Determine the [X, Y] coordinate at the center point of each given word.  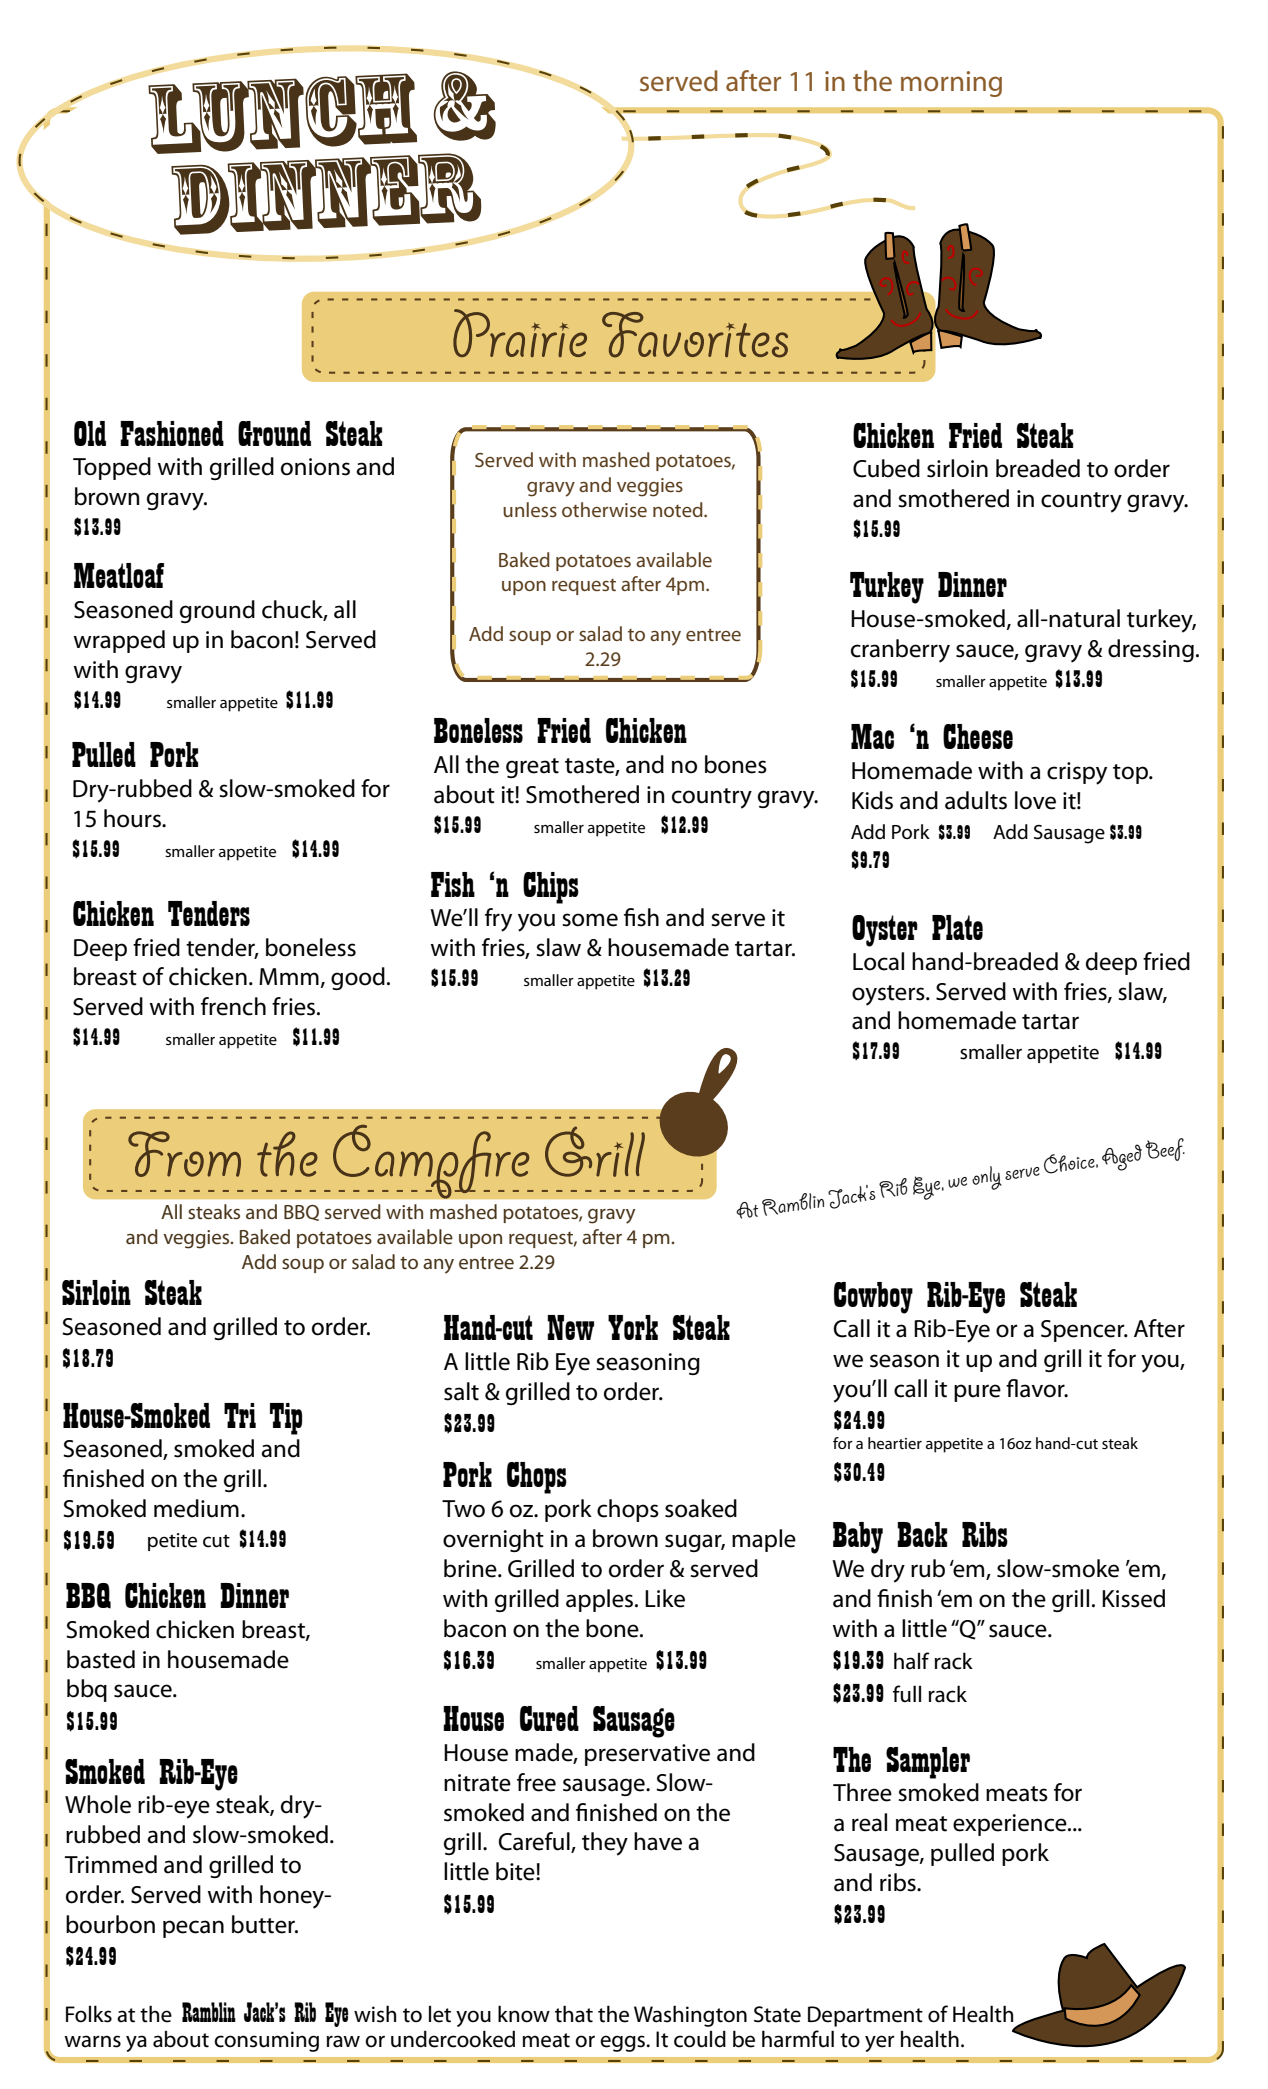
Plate [957, 927]
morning [951, 84]
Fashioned [172, 433]
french [233, 1006]
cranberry [900, 651]
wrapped [119, 641]
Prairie [520, 333]
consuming [266, 2041]
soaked [701, 1508]
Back [922, 1534]
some [590, 920]
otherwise [604, 509]
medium [196, 1508]
